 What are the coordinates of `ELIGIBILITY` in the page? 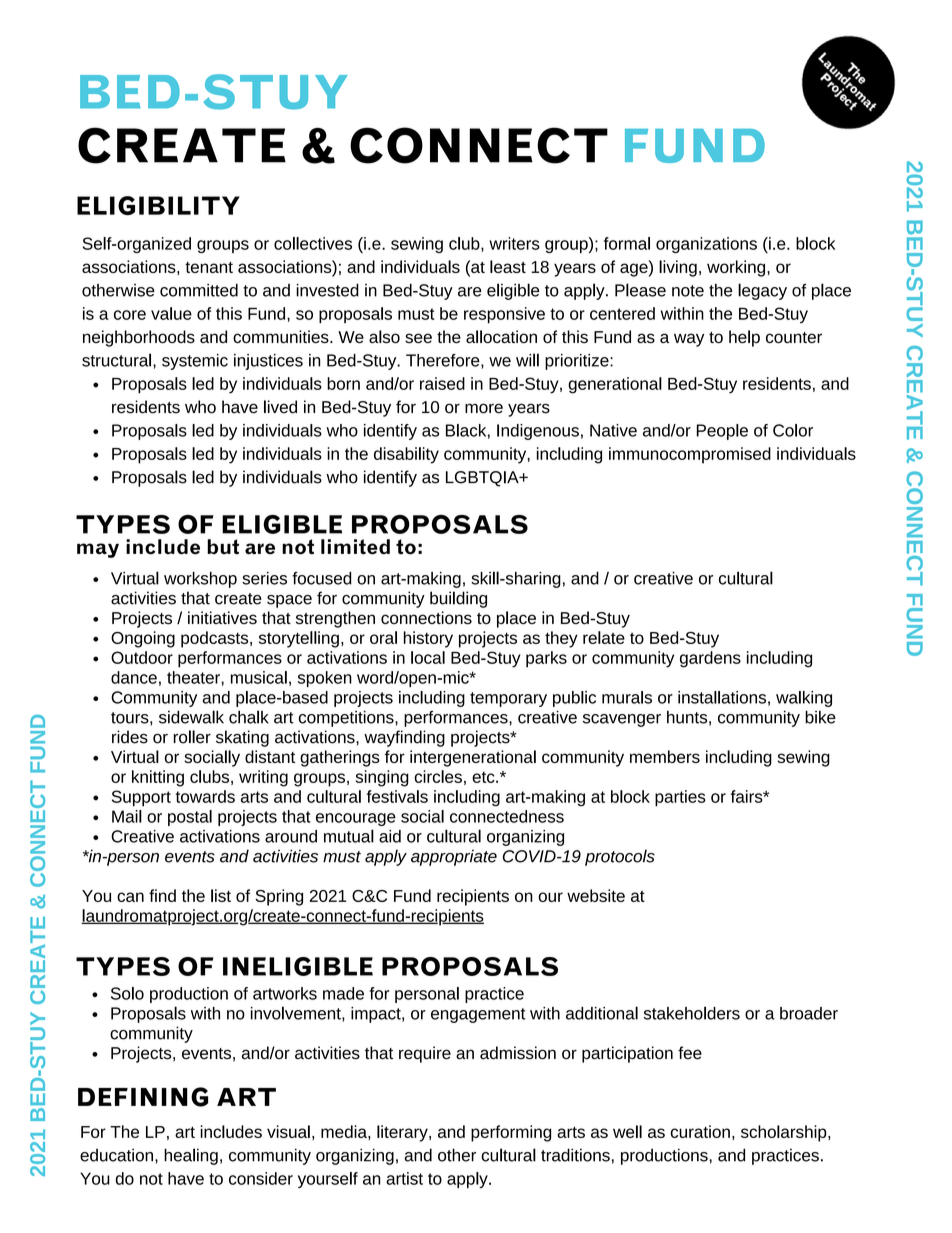 It's located at (158, 205).
